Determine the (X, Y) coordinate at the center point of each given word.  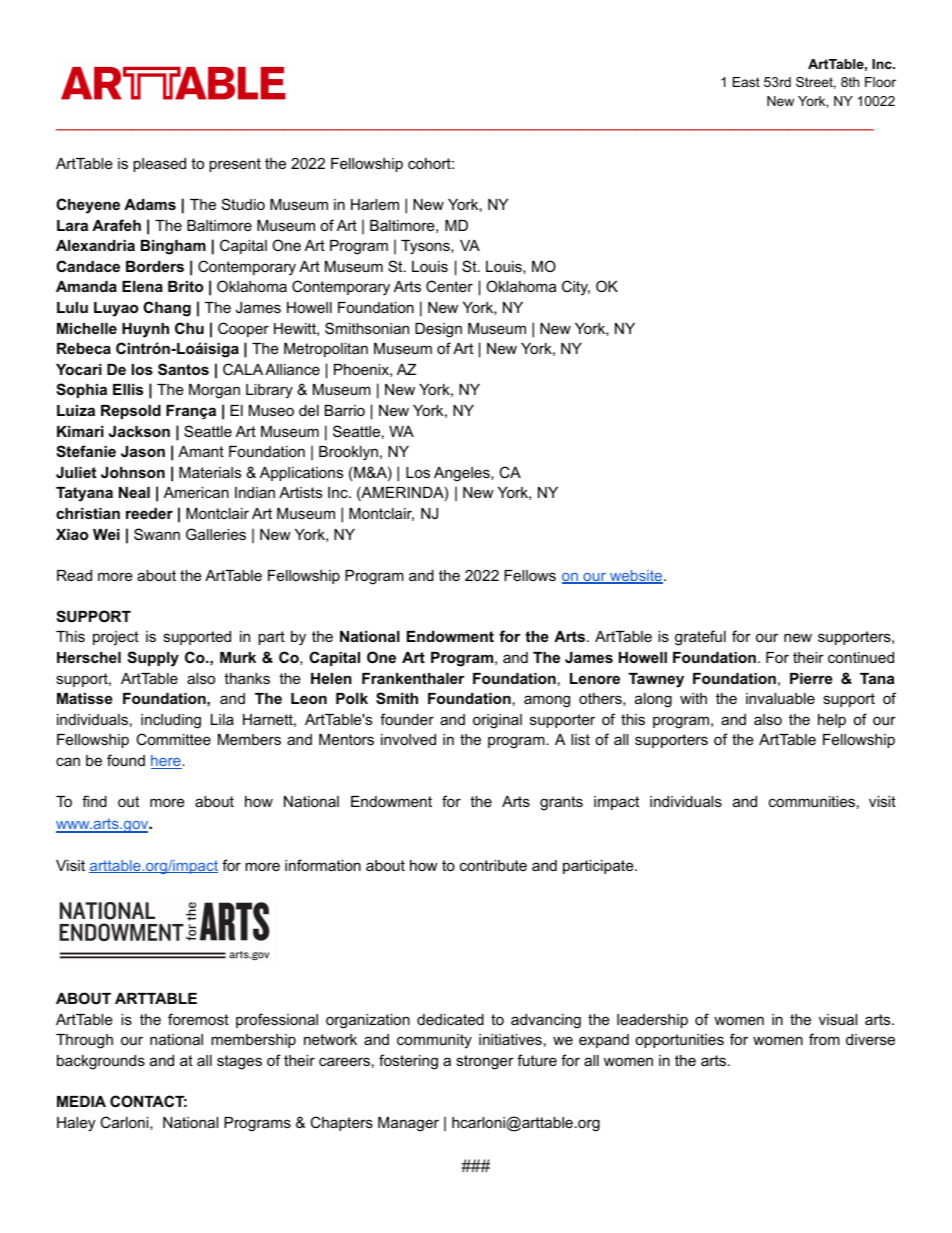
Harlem (375, 204)
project (116, 638)
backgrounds (101, 1062)
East (746, 82)
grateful (700, 638)
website (636, 577)
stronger (485, 1062)
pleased (159, 165)
